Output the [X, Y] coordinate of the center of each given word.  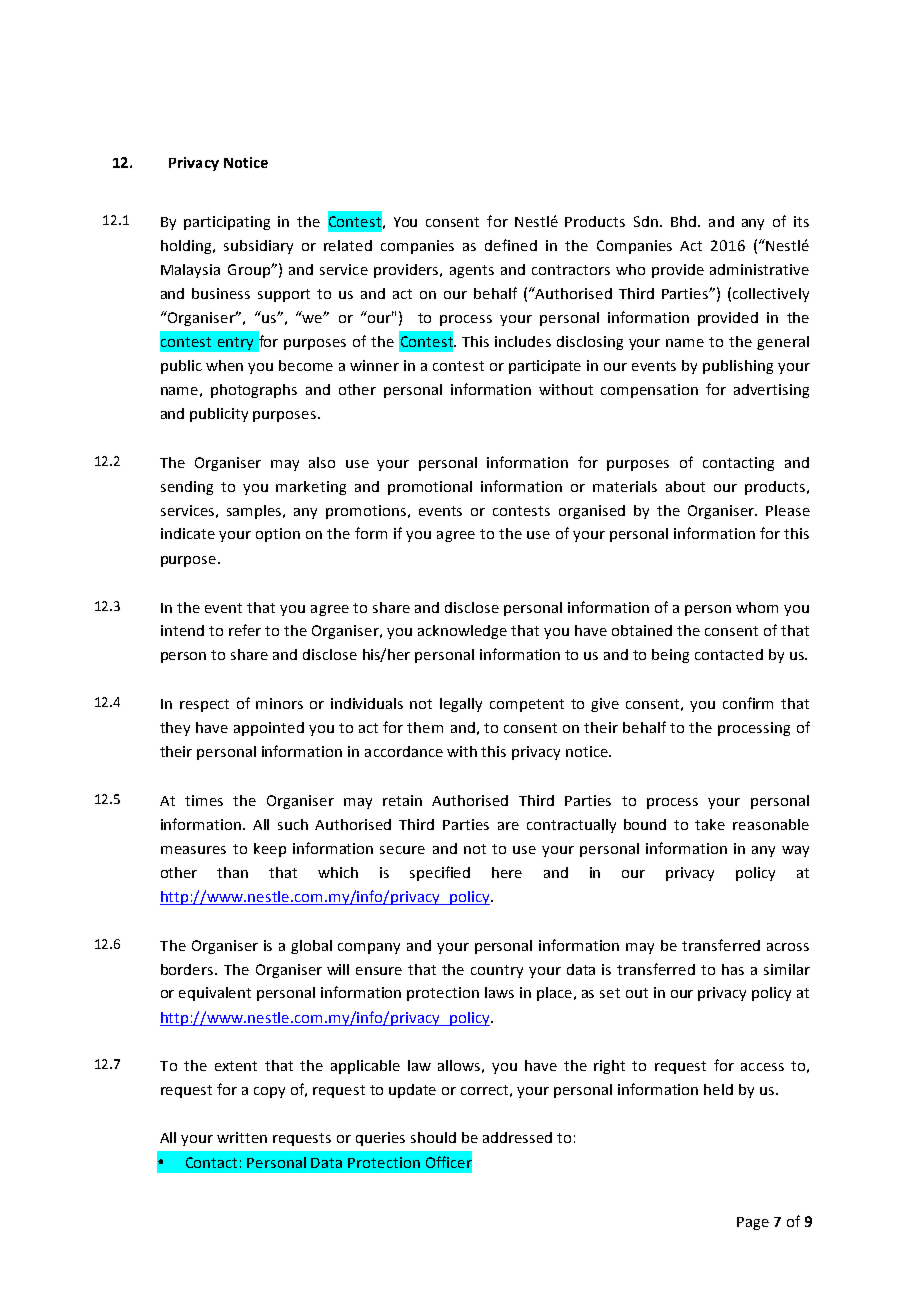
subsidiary [258, 247]
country [497, 971]
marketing [311, 488]
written [242, 1137]
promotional [430, 488]
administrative [759, 269]
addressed [517, 1137]
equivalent [215, 994]
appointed [269, 729]
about [685, 486]
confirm [748, 703]
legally [461, 705]
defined [511, 245]
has [733, 969]
